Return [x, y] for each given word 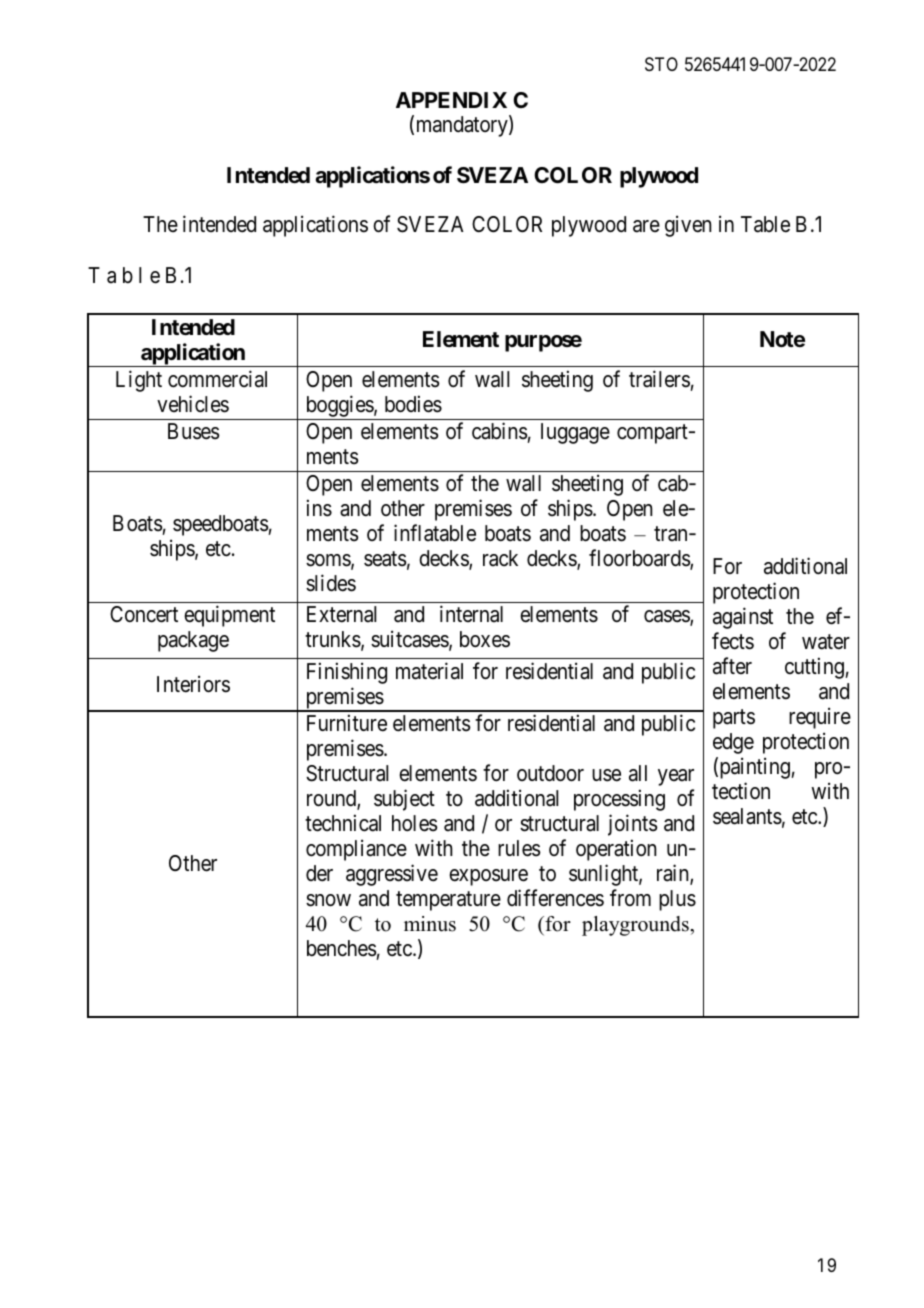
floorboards [640, 559]
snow [328, 900]
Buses [194, 431]
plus [677, 900]
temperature [448, 901]
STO [661, 64]
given [688, 226]
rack [500, 558]
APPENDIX [451, 100]
